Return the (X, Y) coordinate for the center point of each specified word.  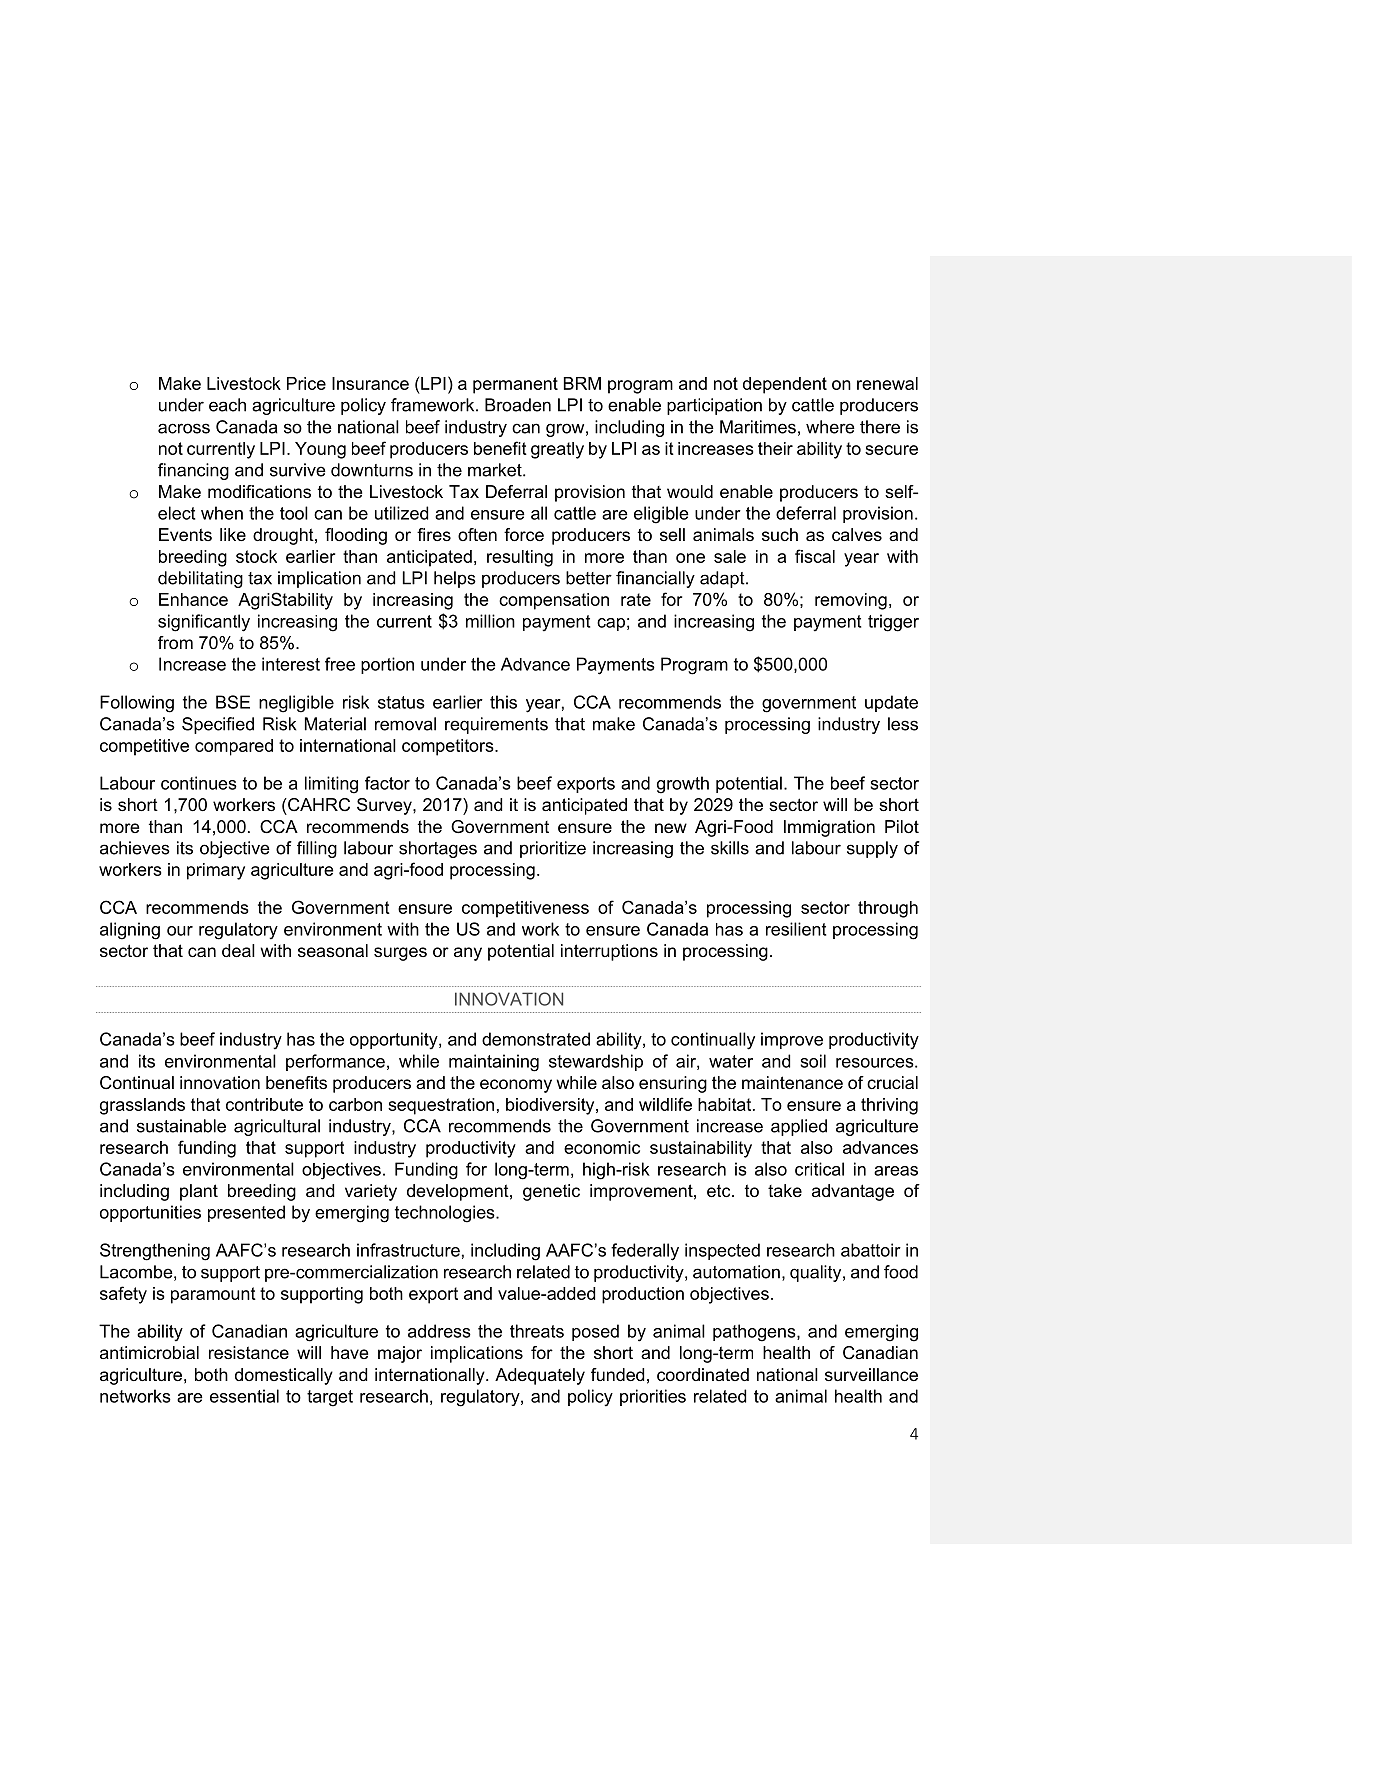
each (227, 405)
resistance (249, 1352)
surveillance (871, 1374)
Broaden (518, 405)
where (830, 427)
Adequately (540, 1376)
